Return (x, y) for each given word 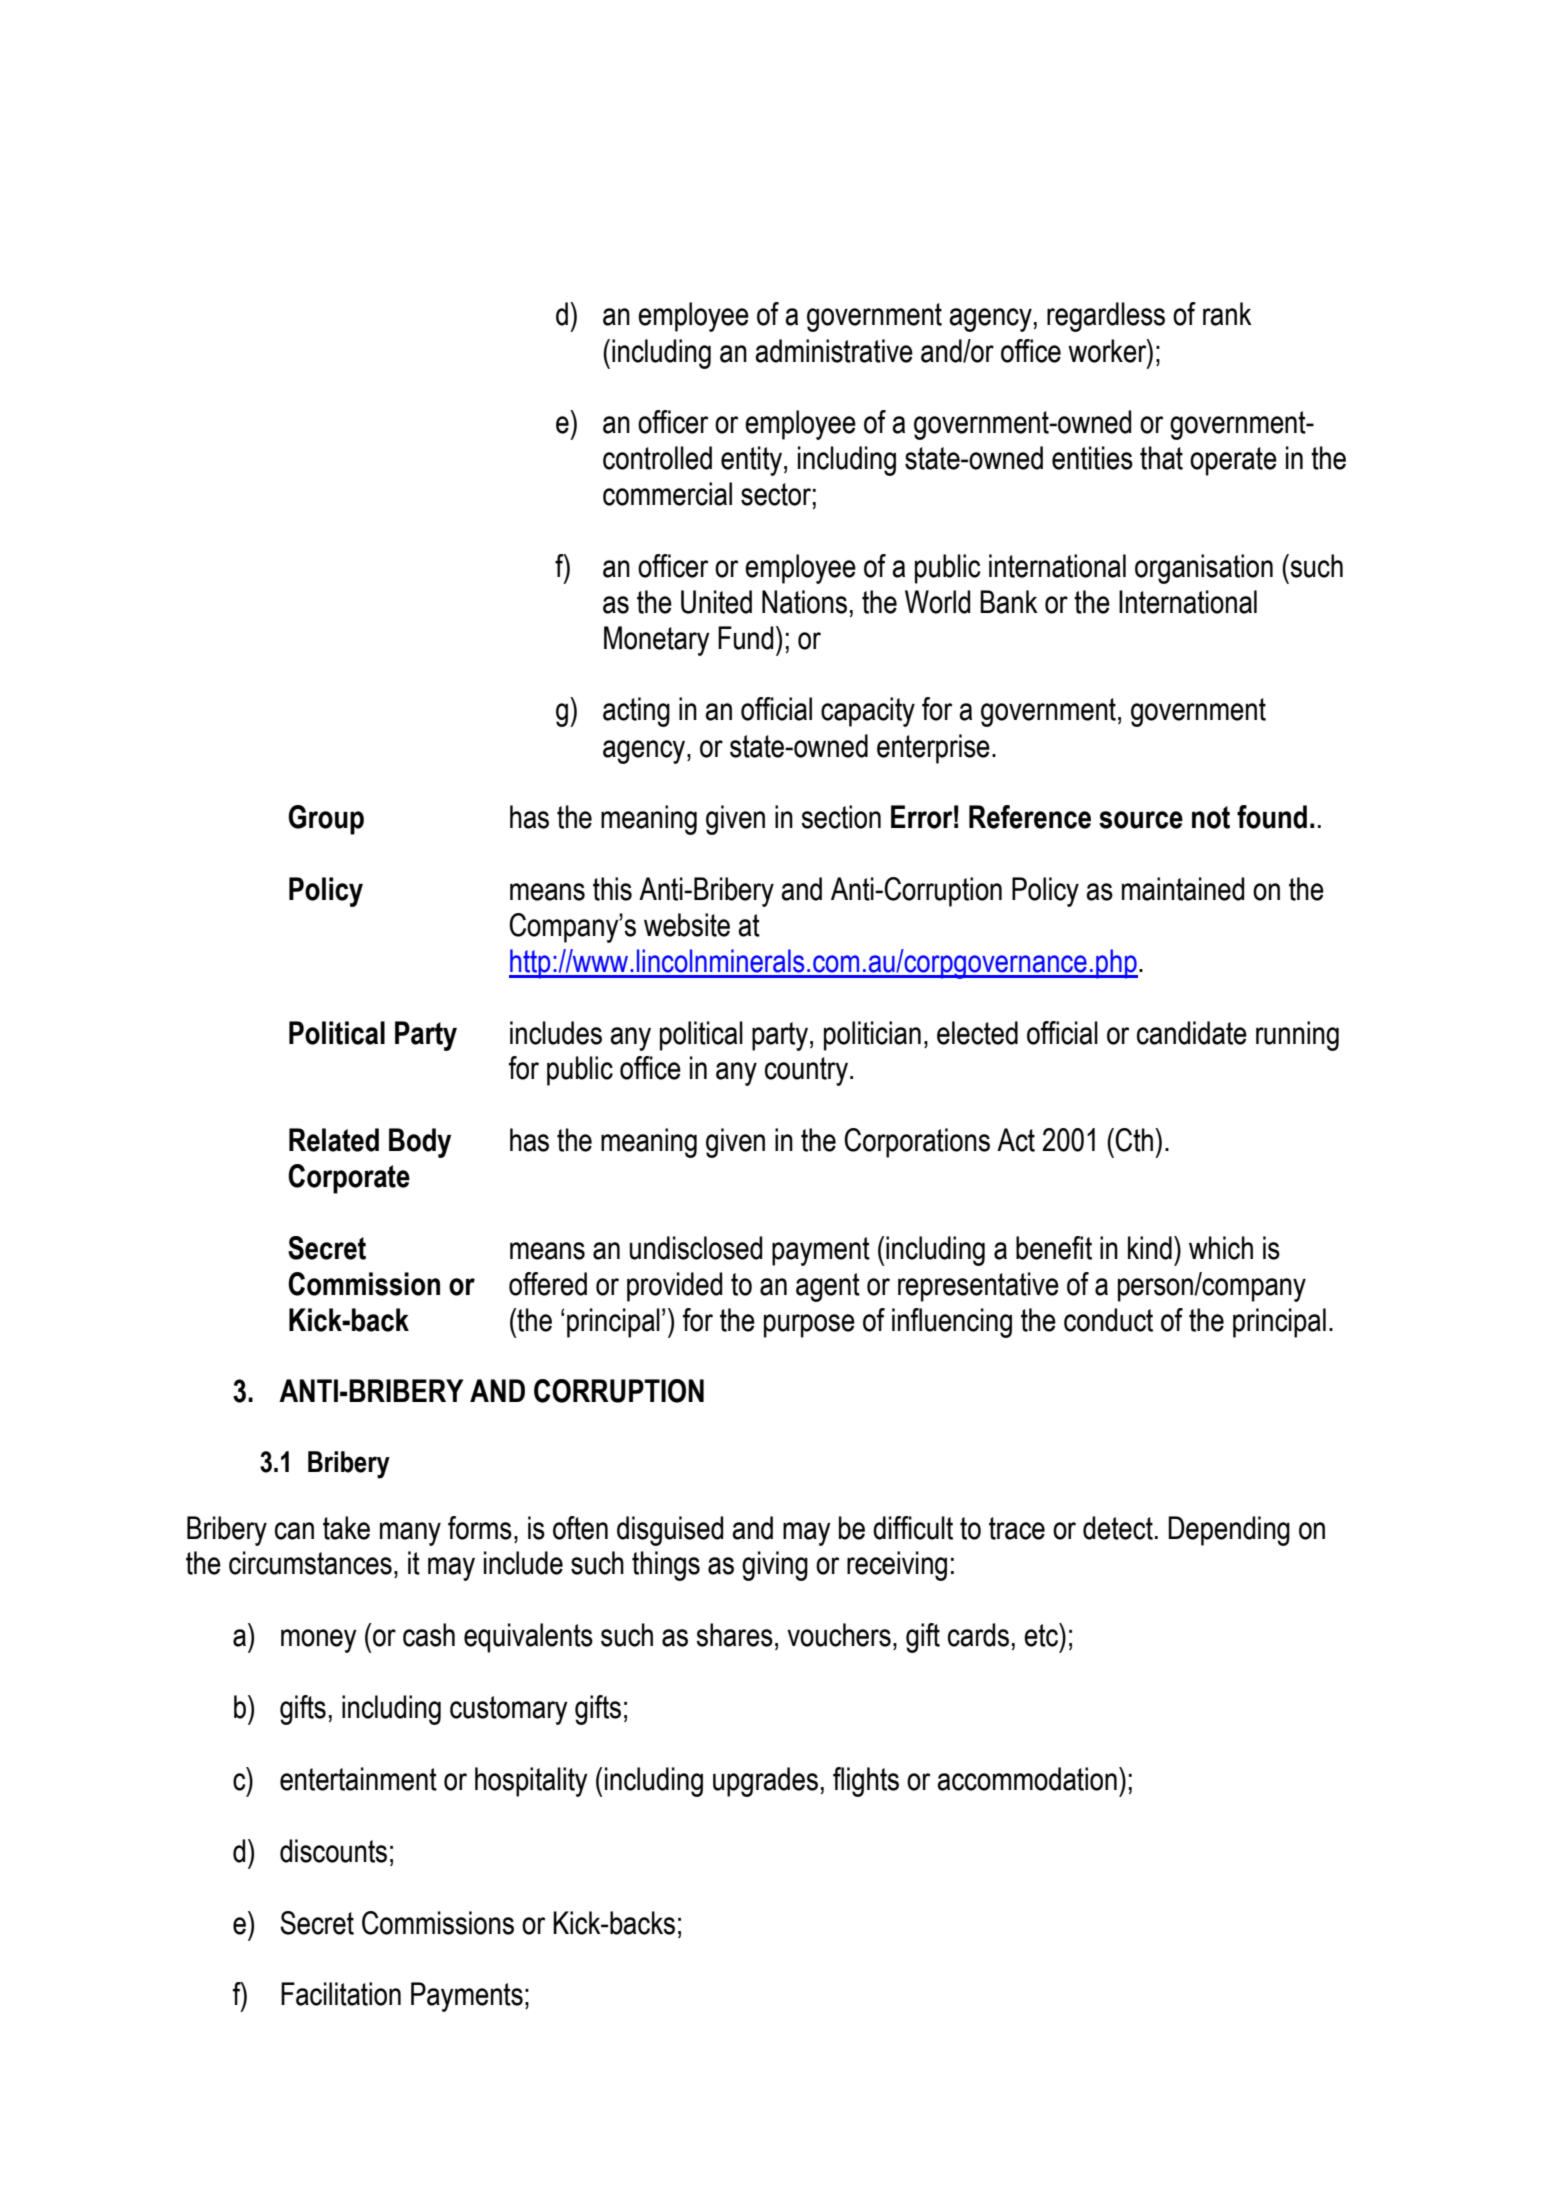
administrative (834, 351)
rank (1227, 314)
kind (1150, 1248)
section (841, 817)
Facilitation (341, 1994)
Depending (1229, 1531)
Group (326, 820)
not (1211, 817)
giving (775, 1566)
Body (420, 1143)
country (806, 1071)
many (410, 1534)
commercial (667, 494)
